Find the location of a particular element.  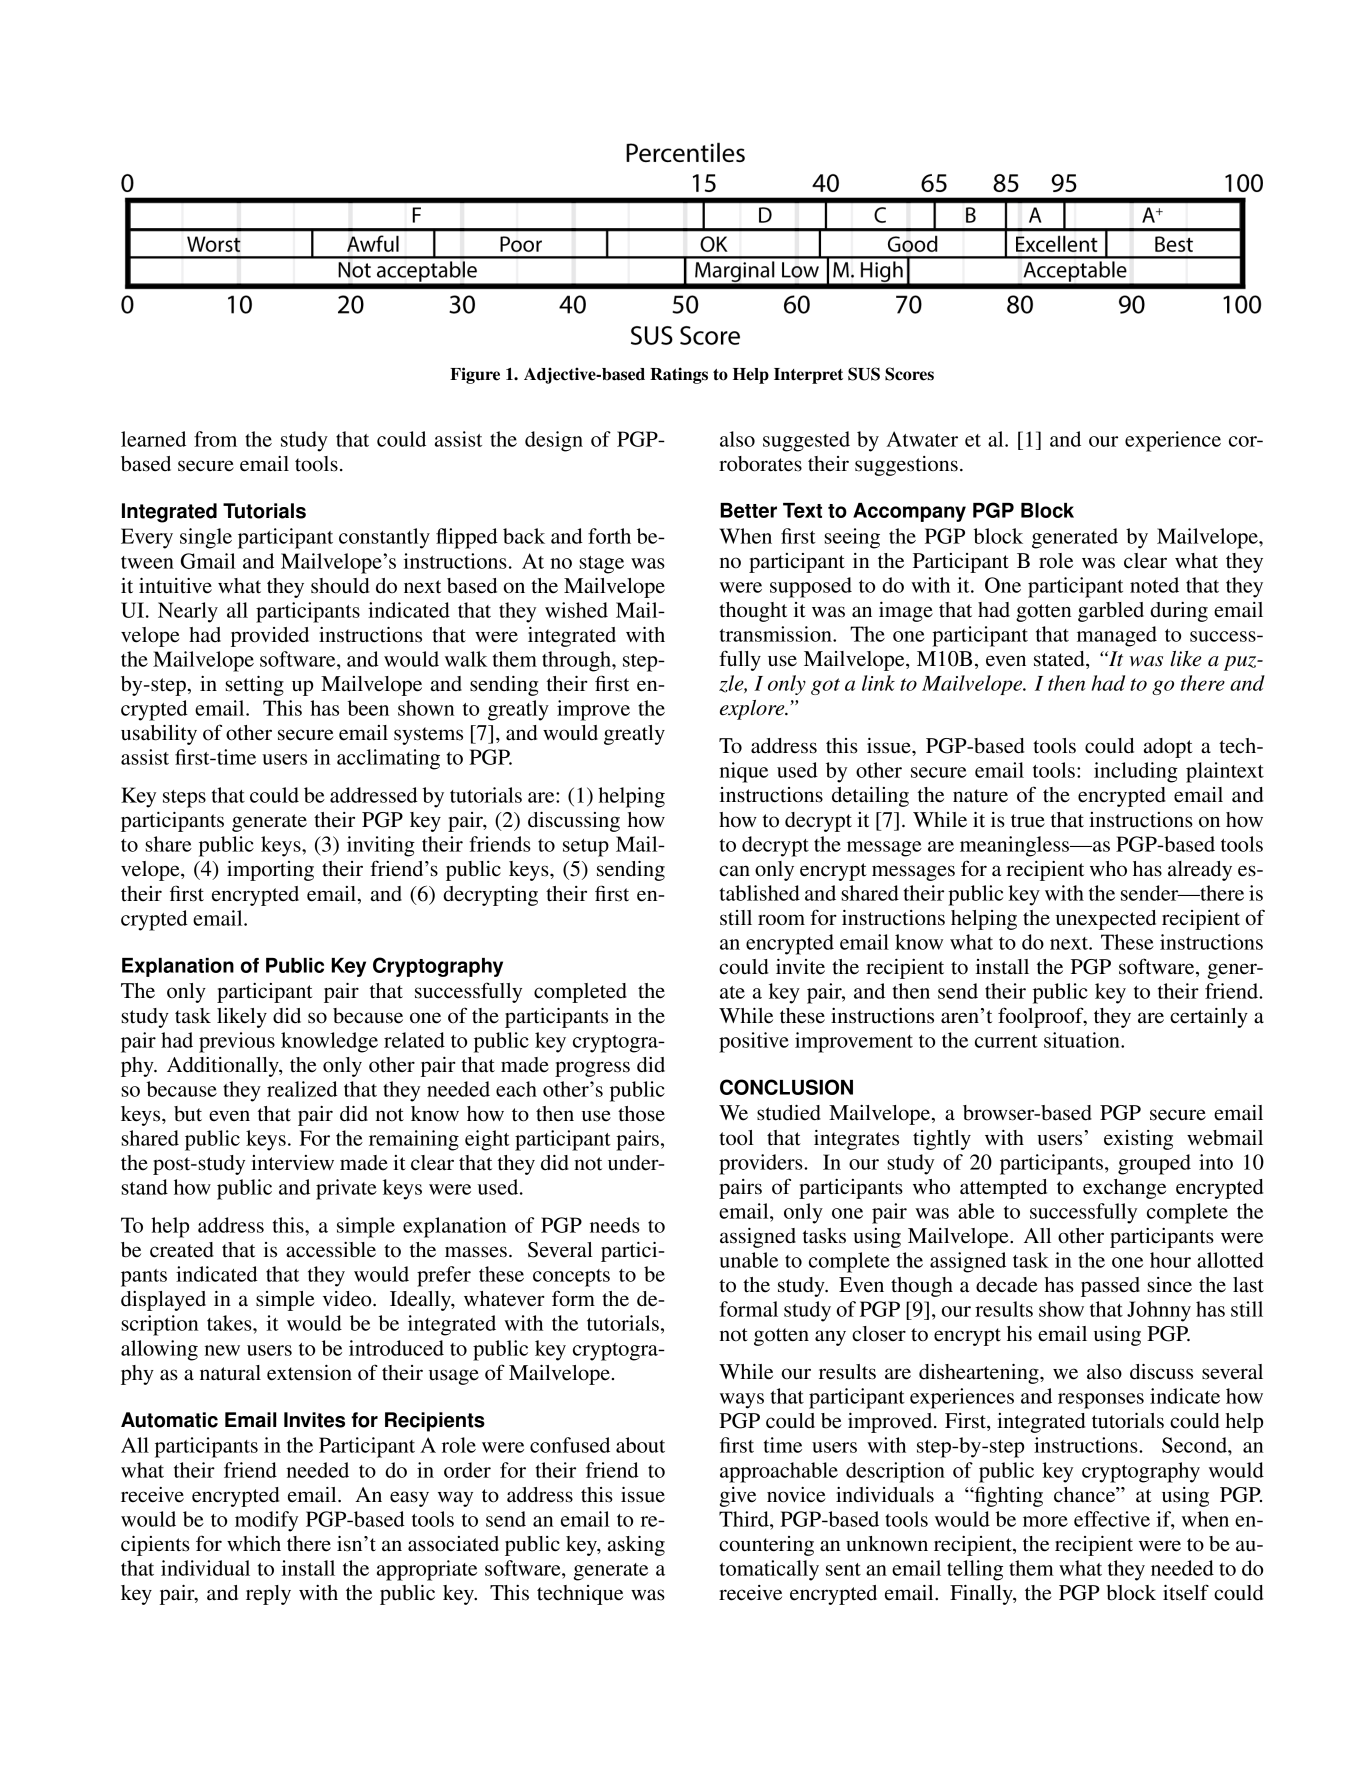

accessible is located at coordinates (331, 1250).
